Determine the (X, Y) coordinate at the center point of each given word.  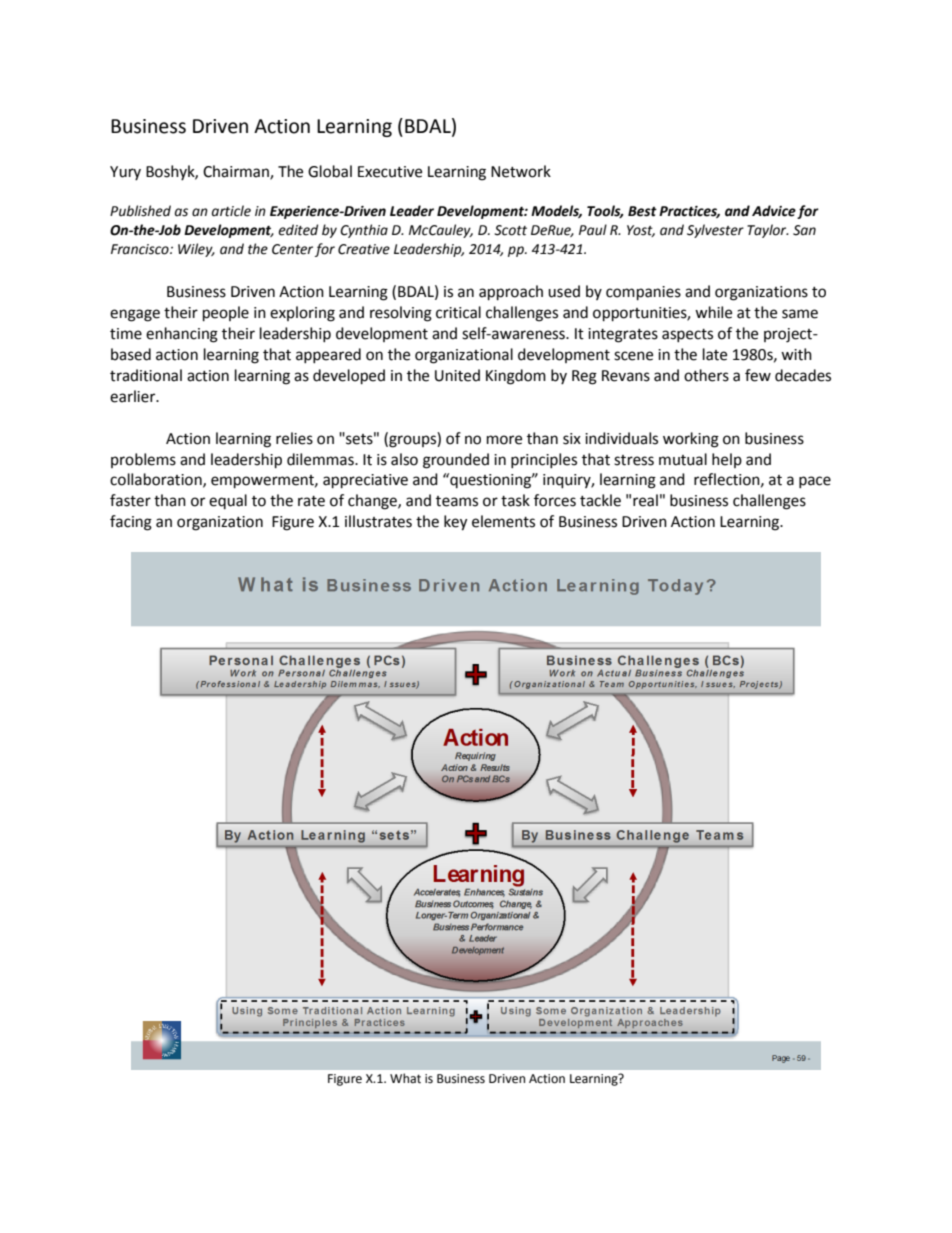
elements (503, 521)
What (405, 1078)
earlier (134, 396)
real (645, 500)
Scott (510, 230)
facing (131, 523)
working (691, 440)
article (231, 211)
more (504, 440)
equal (228, 501)
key (455, 523)
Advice (774, 211)
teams (457, 501)
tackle (600, 500)
